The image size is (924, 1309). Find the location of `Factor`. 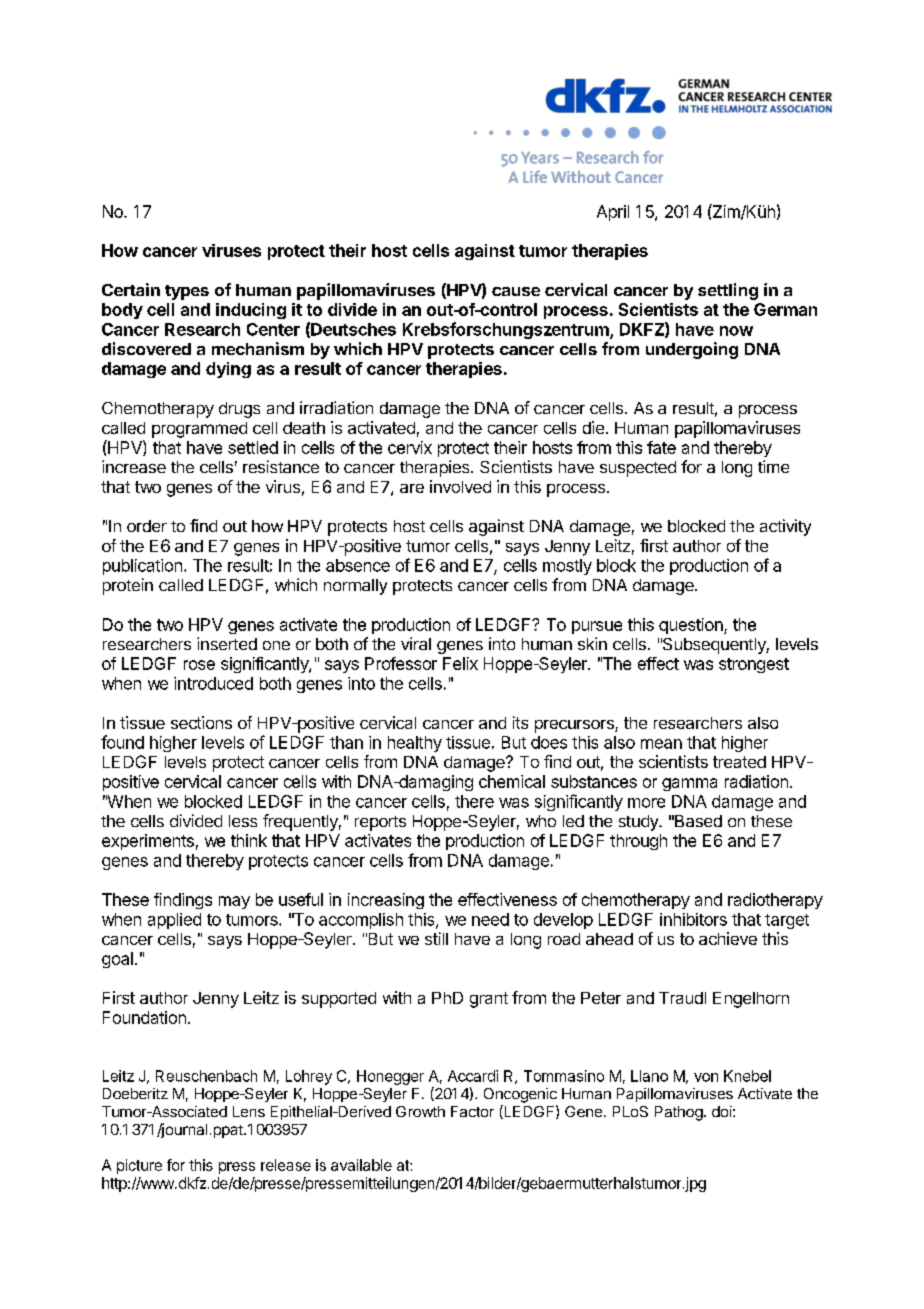

Factor is located at coordinates (472, 1111).
